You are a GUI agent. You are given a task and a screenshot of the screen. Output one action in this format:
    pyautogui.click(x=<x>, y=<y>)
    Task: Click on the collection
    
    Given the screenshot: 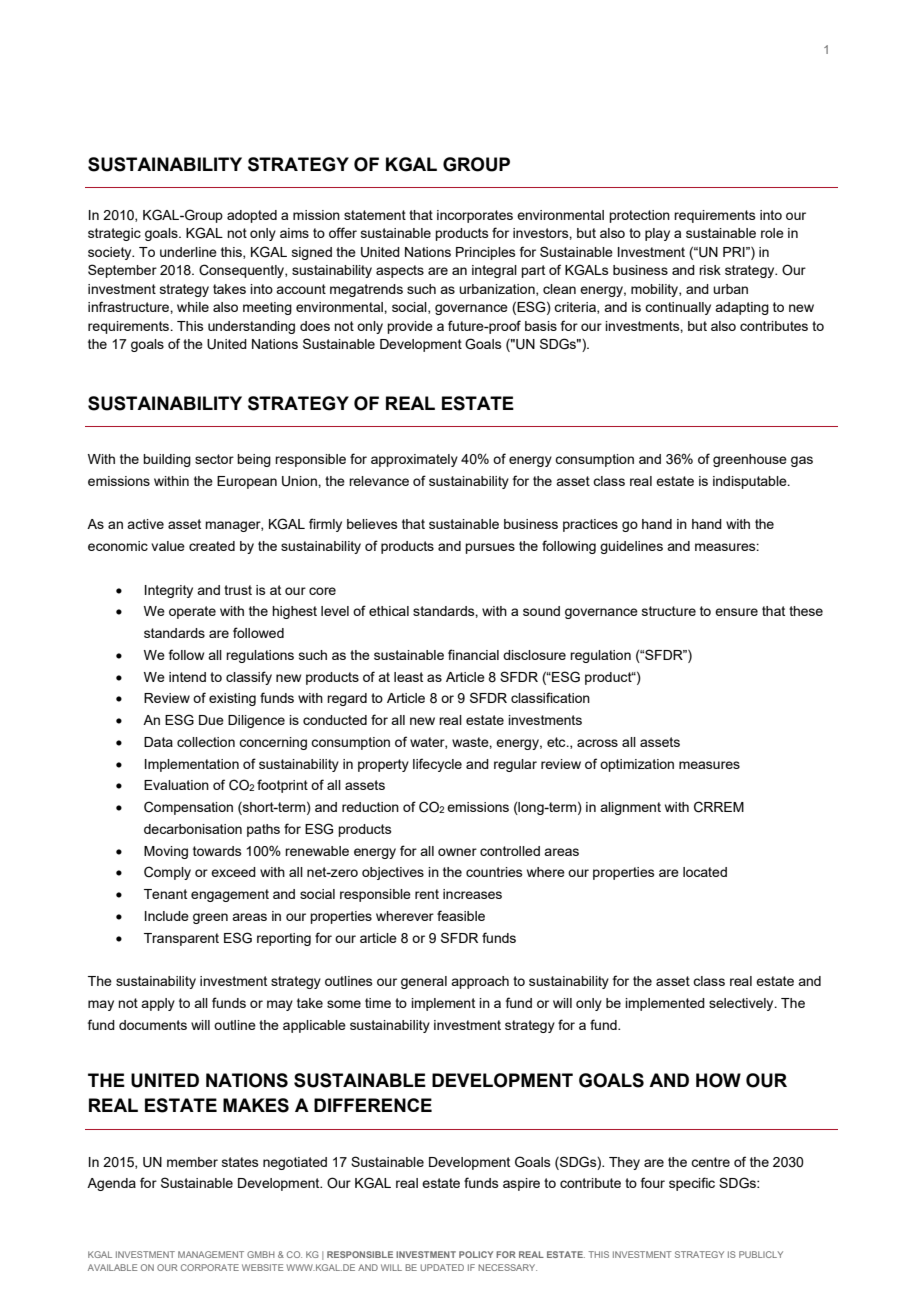 What is the action you would take?
    pyautogui.click(x=206, y=742)
